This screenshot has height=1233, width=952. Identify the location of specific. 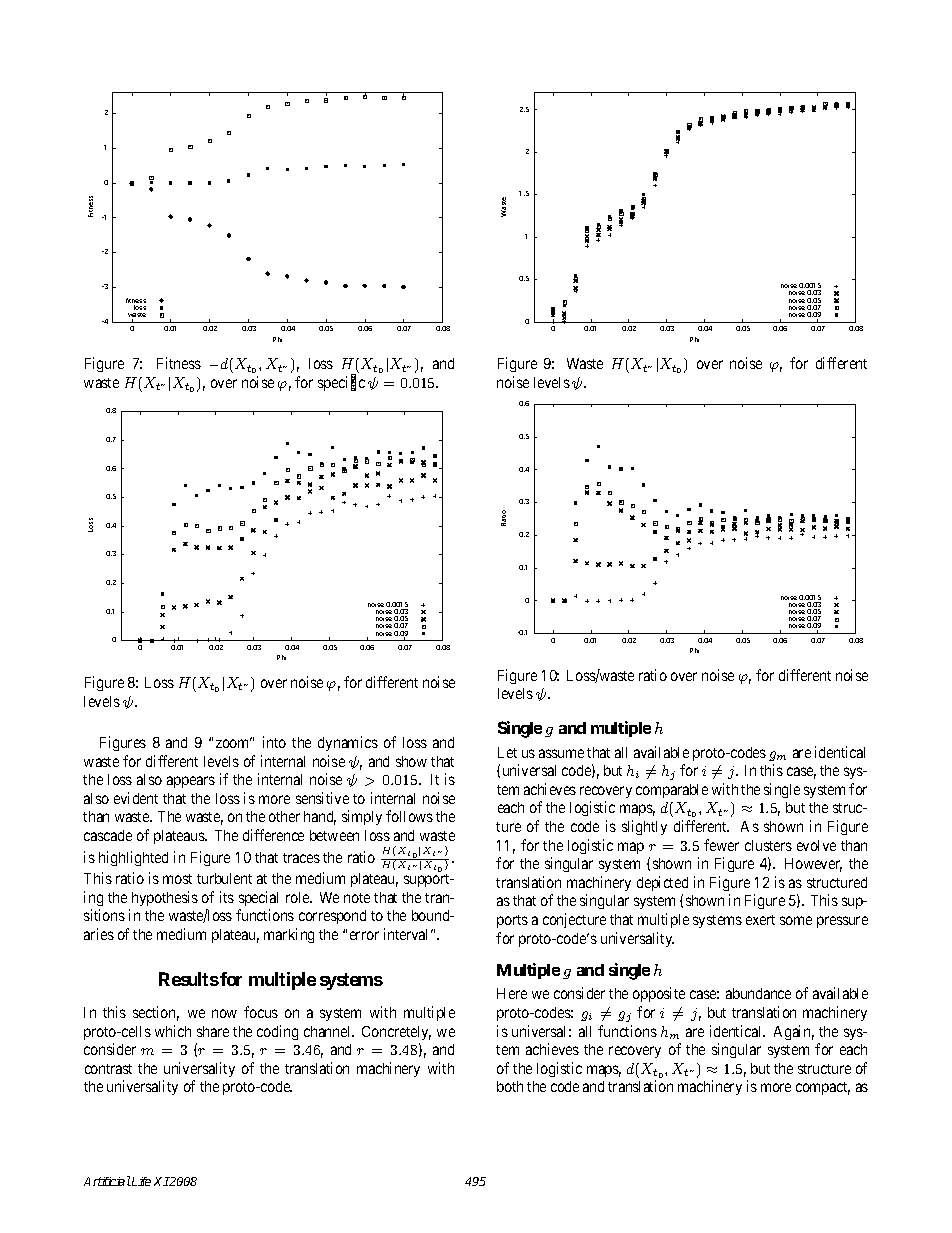
(341, 383).
